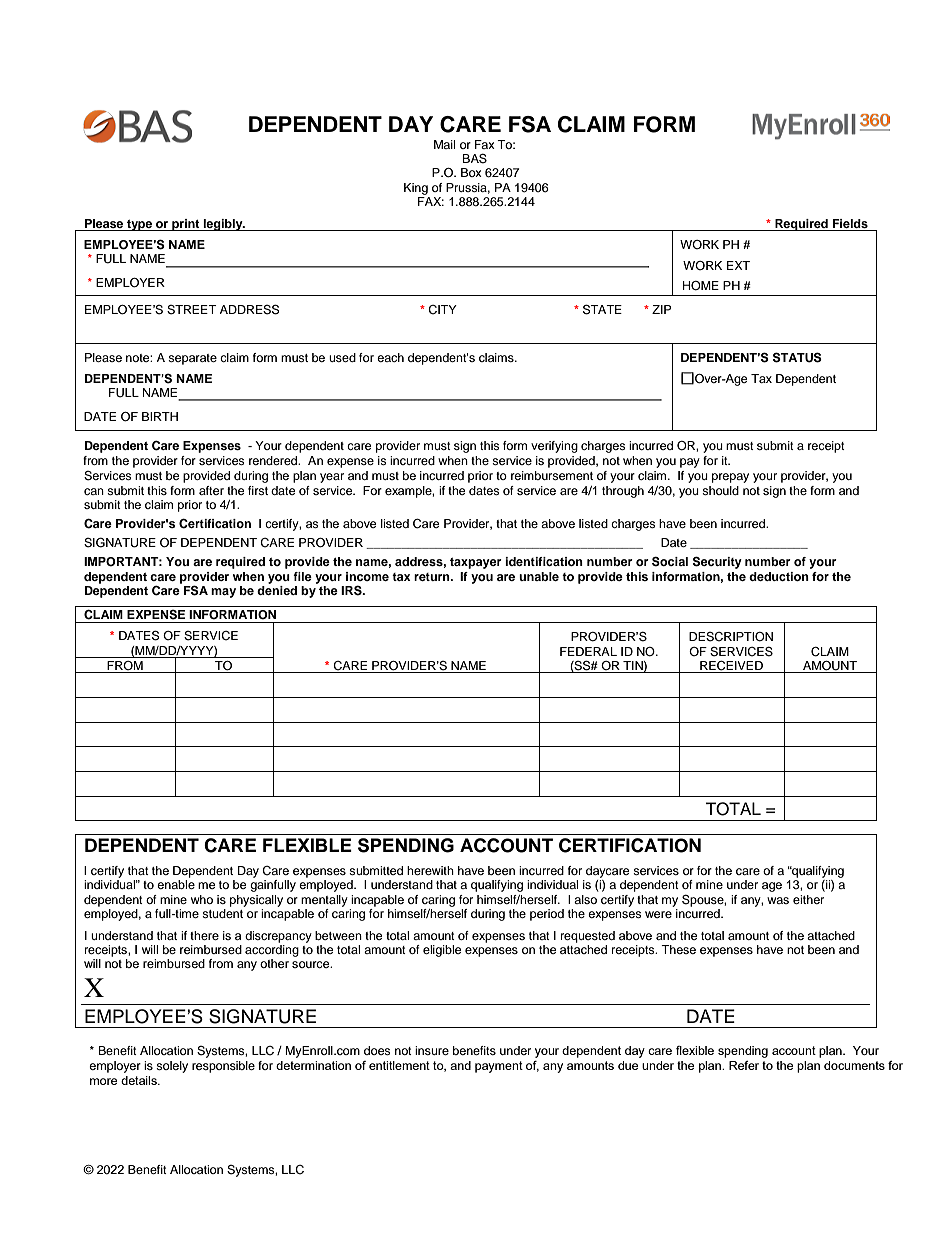 This screenshot has height=1233, width=952. Describe the element at coordinates (211, 490) in the screenshot. I see `after` at that location.
